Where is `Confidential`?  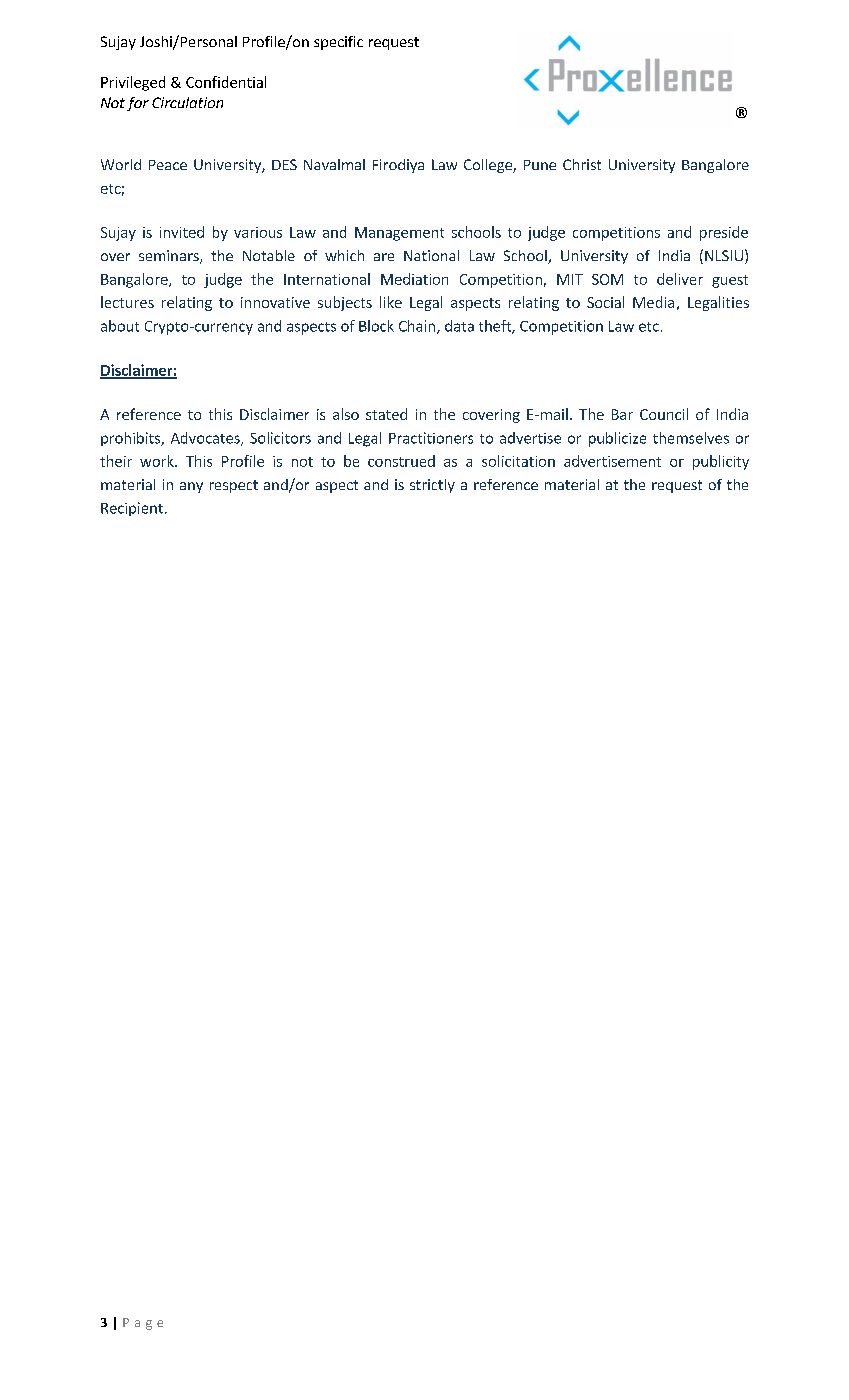 Confidential is located at coordinates (226, 82).
